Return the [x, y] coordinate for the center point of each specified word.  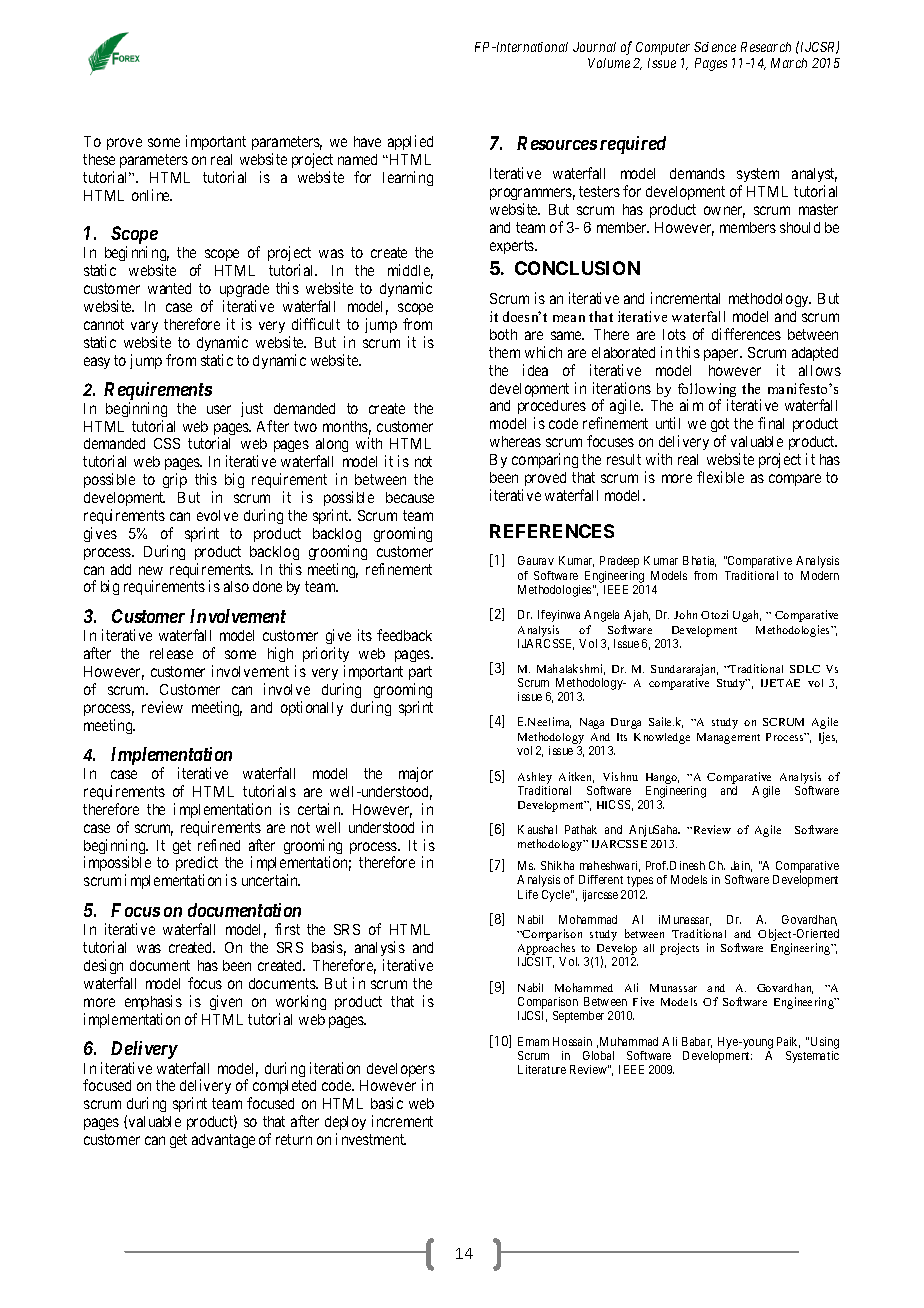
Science [715, 47]
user [219, 409]
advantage [223, 1141]
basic [387, 1103]
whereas [515, 441]
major [416, 774]
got [720, 427]
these [99, 159]
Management [728, 738]
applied [410, 142]
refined [219, 845]
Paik [788, 1042]
